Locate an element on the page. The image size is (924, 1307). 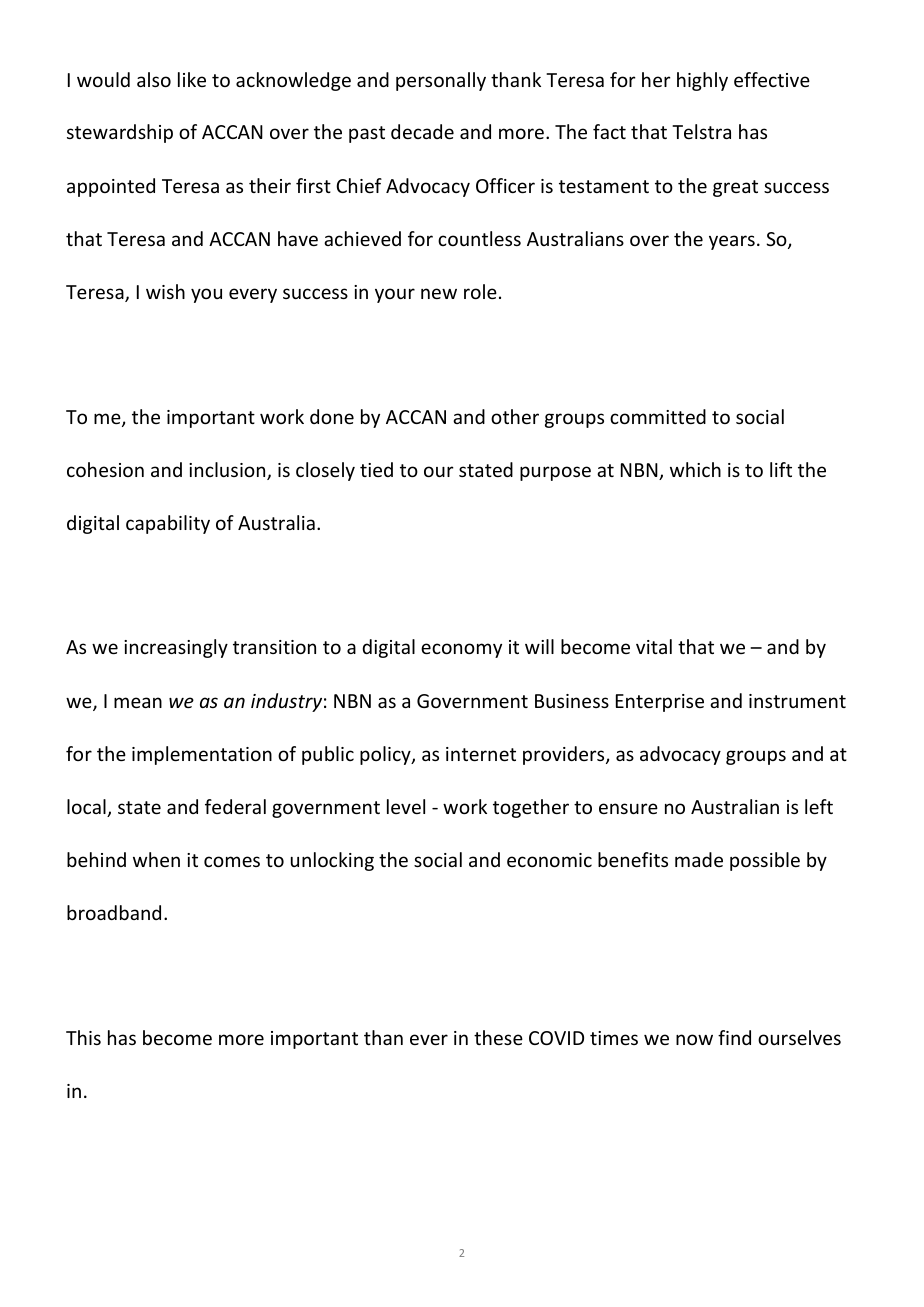
capability is located at coordinates (168, 524).
